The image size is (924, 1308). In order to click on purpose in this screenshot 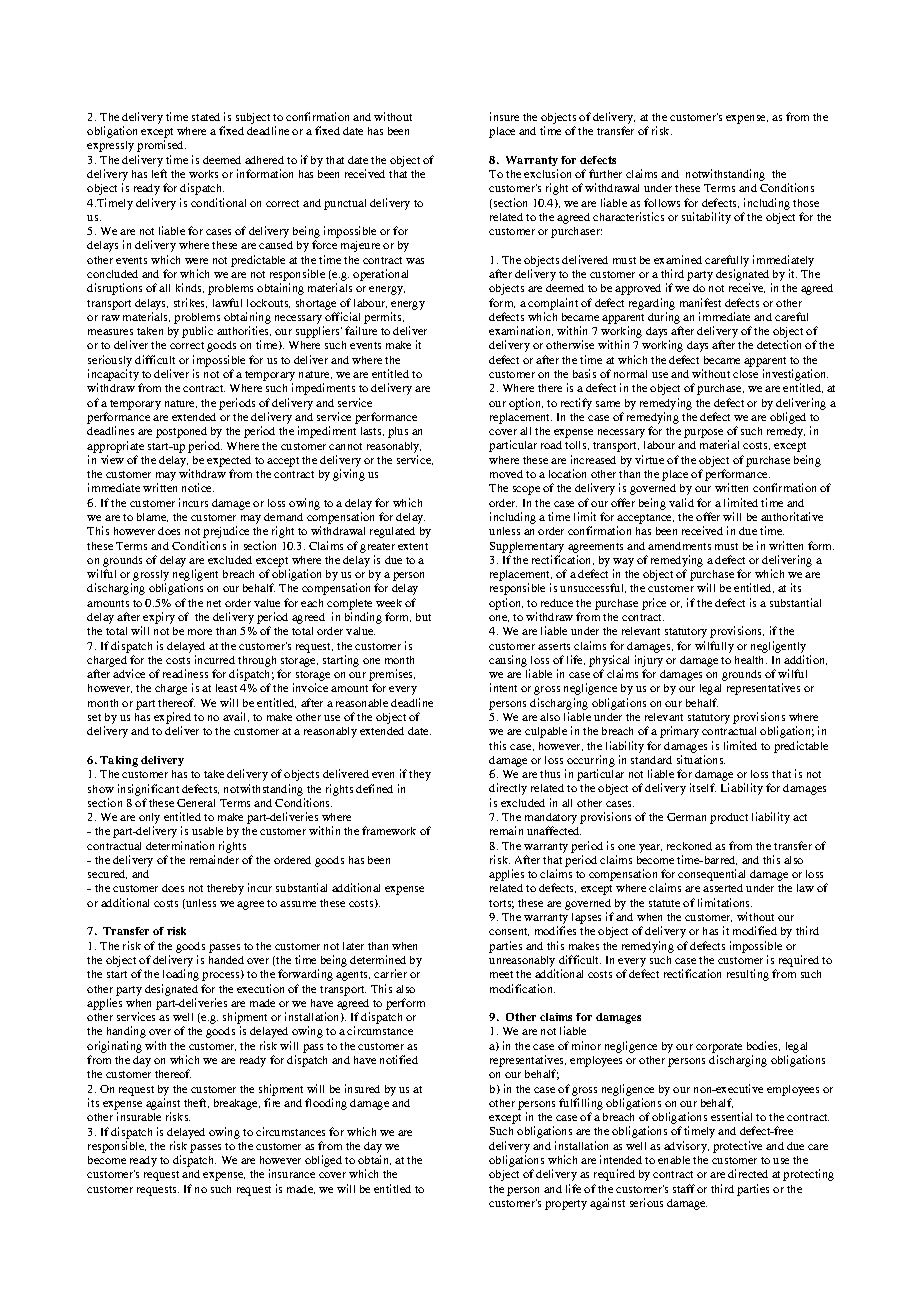, I will do `click(703, 433)`.
